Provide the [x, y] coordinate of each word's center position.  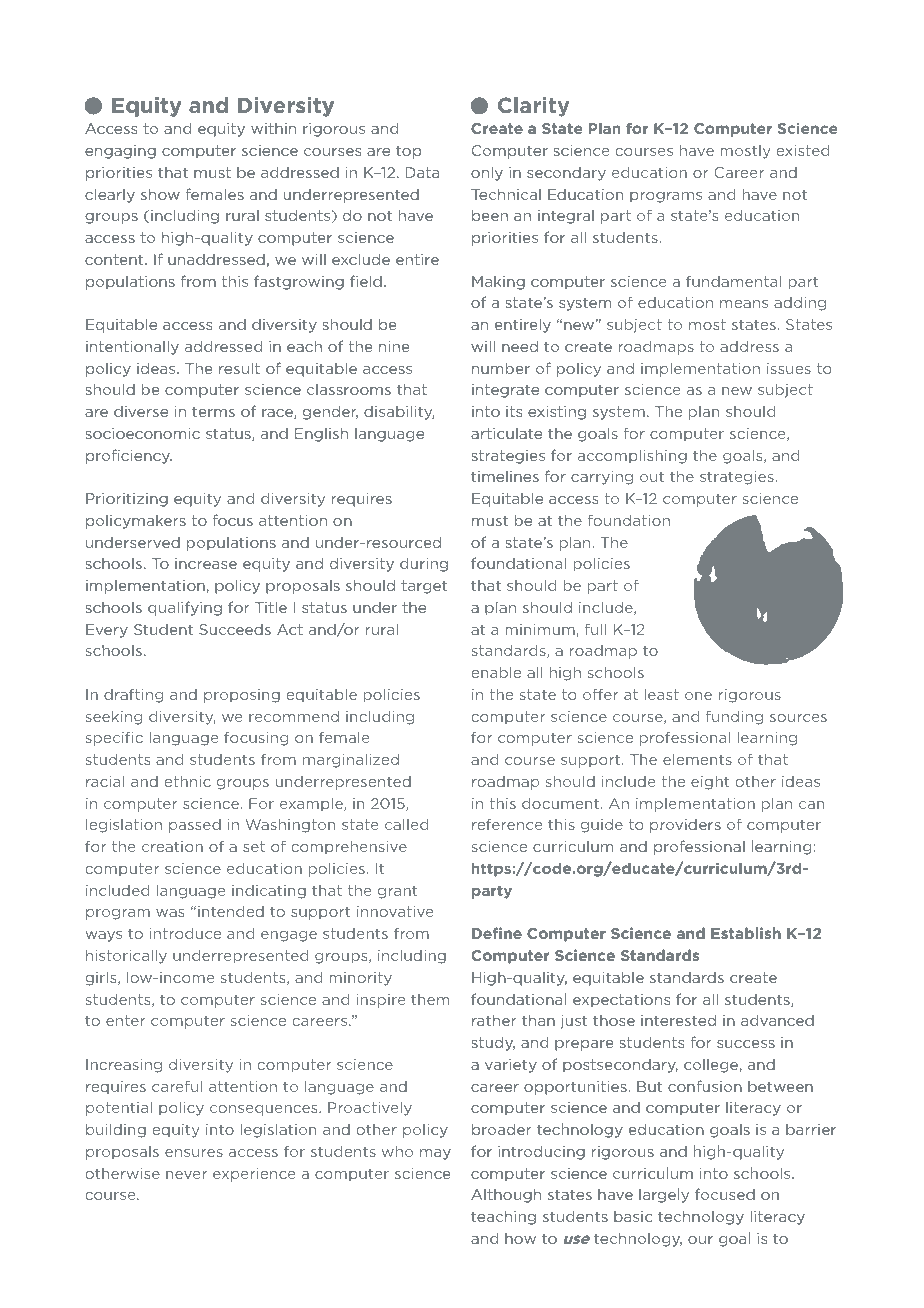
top [408, 152]
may [435, 1154]
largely [664, 1196]
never [186, 1175]
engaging [120, 152]
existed [802, 150]
